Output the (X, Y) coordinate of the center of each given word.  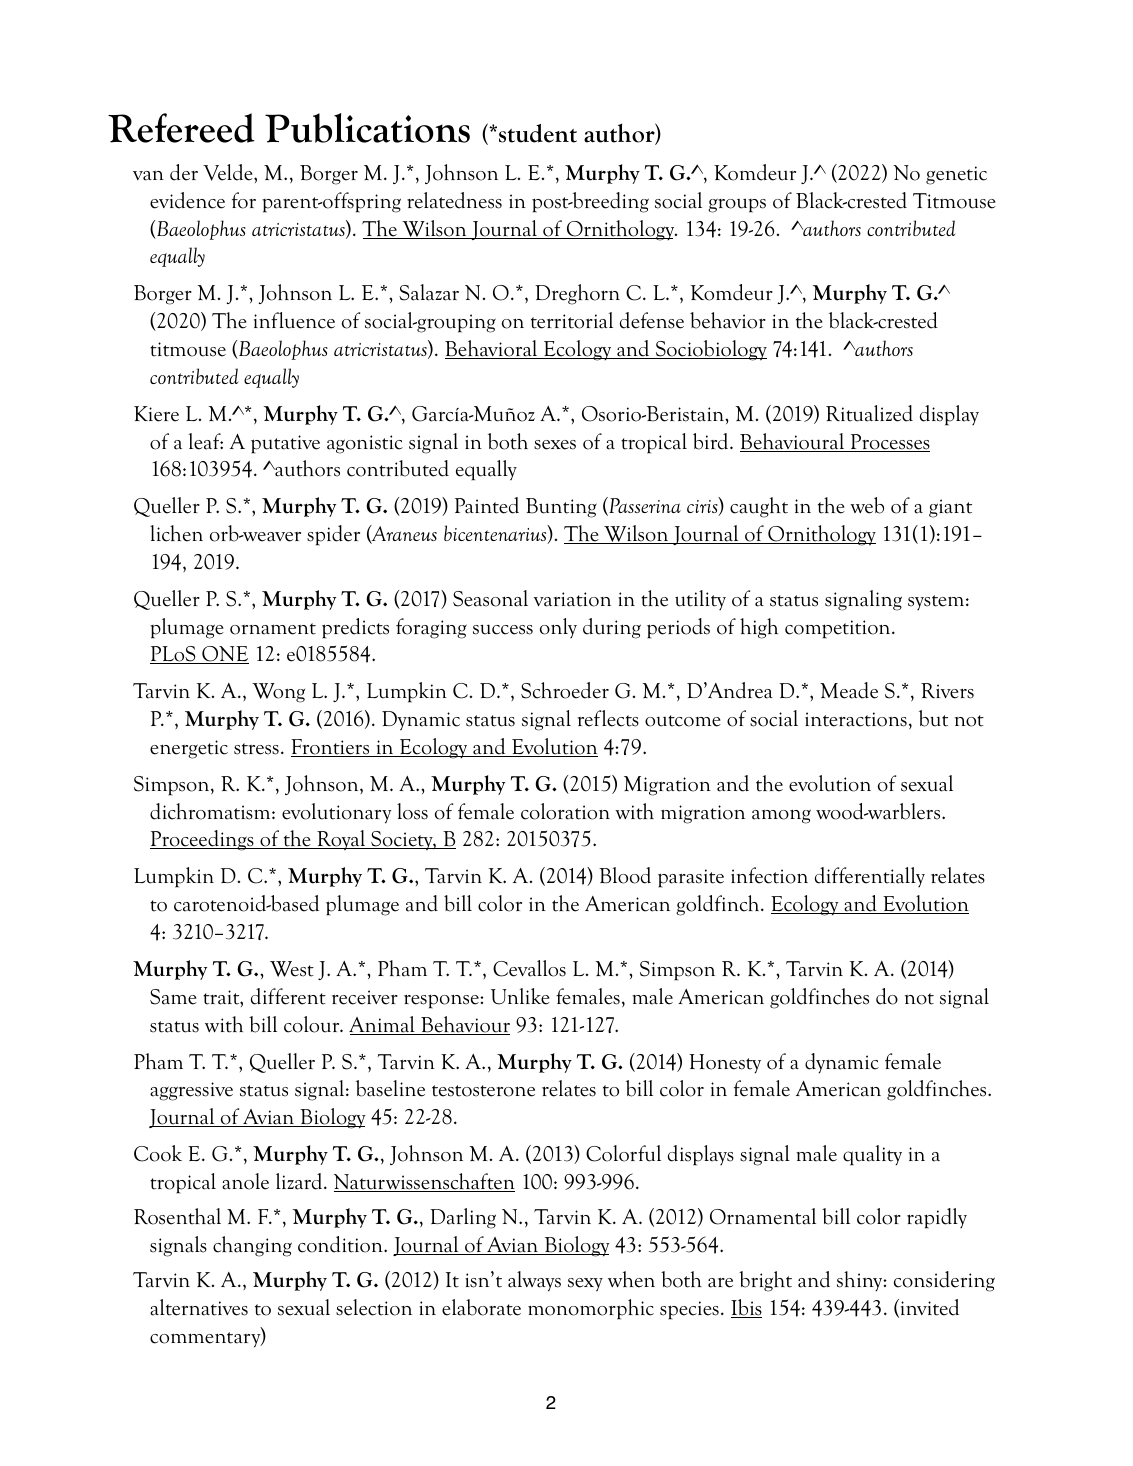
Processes (889, 443)
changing (252, 1246)
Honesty (725, 1064)
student (538, 133)
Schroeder (565, 690)
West (292, 969)
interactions (856, 719)
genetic (956, 175)
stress (256, 749)
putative (285, 444)
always (534, 1281)
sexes (555, 445)
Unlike (520, 996)
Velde (229, 172)
